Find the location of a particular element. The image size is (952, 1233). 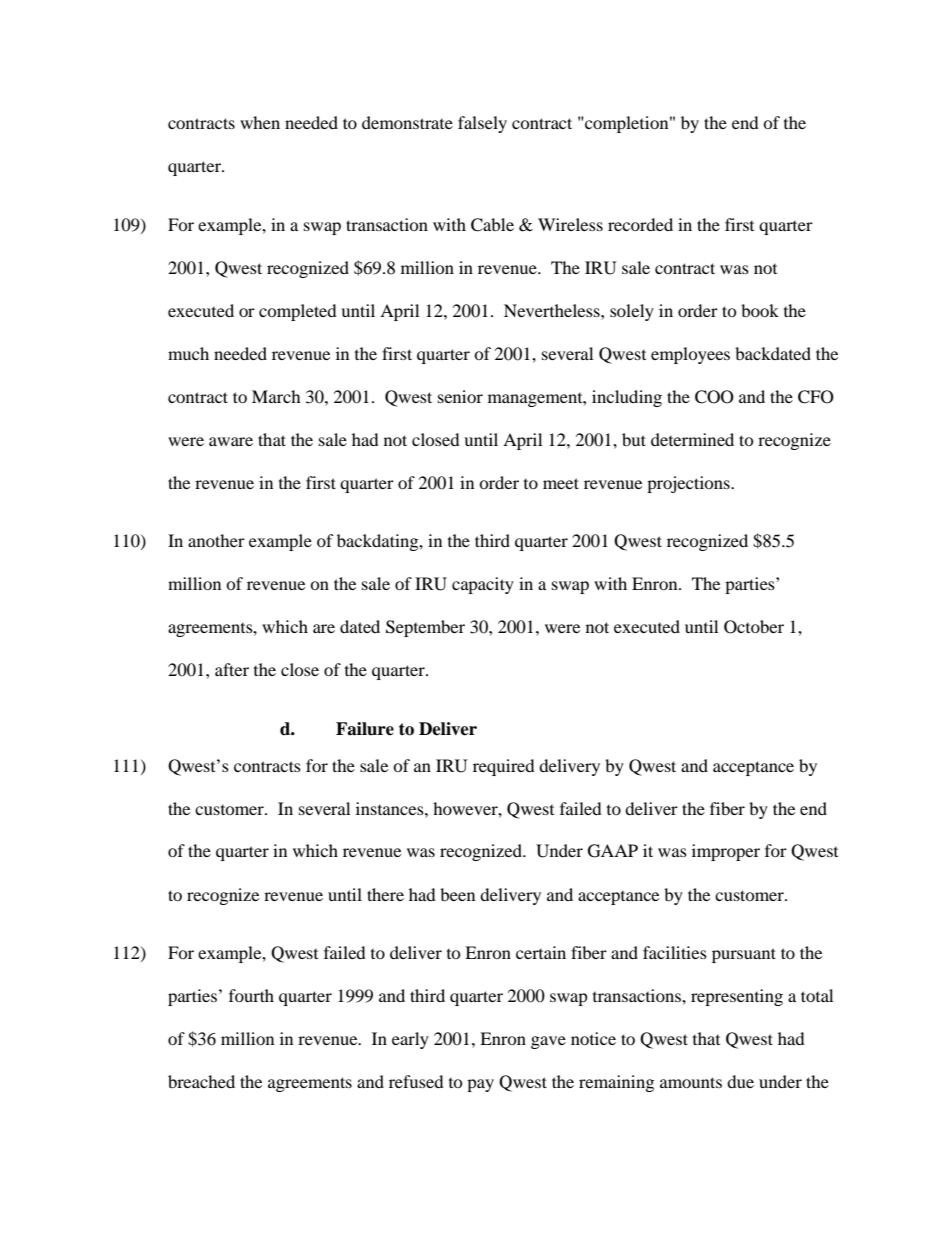

another is located at coordinates (216, 540).
